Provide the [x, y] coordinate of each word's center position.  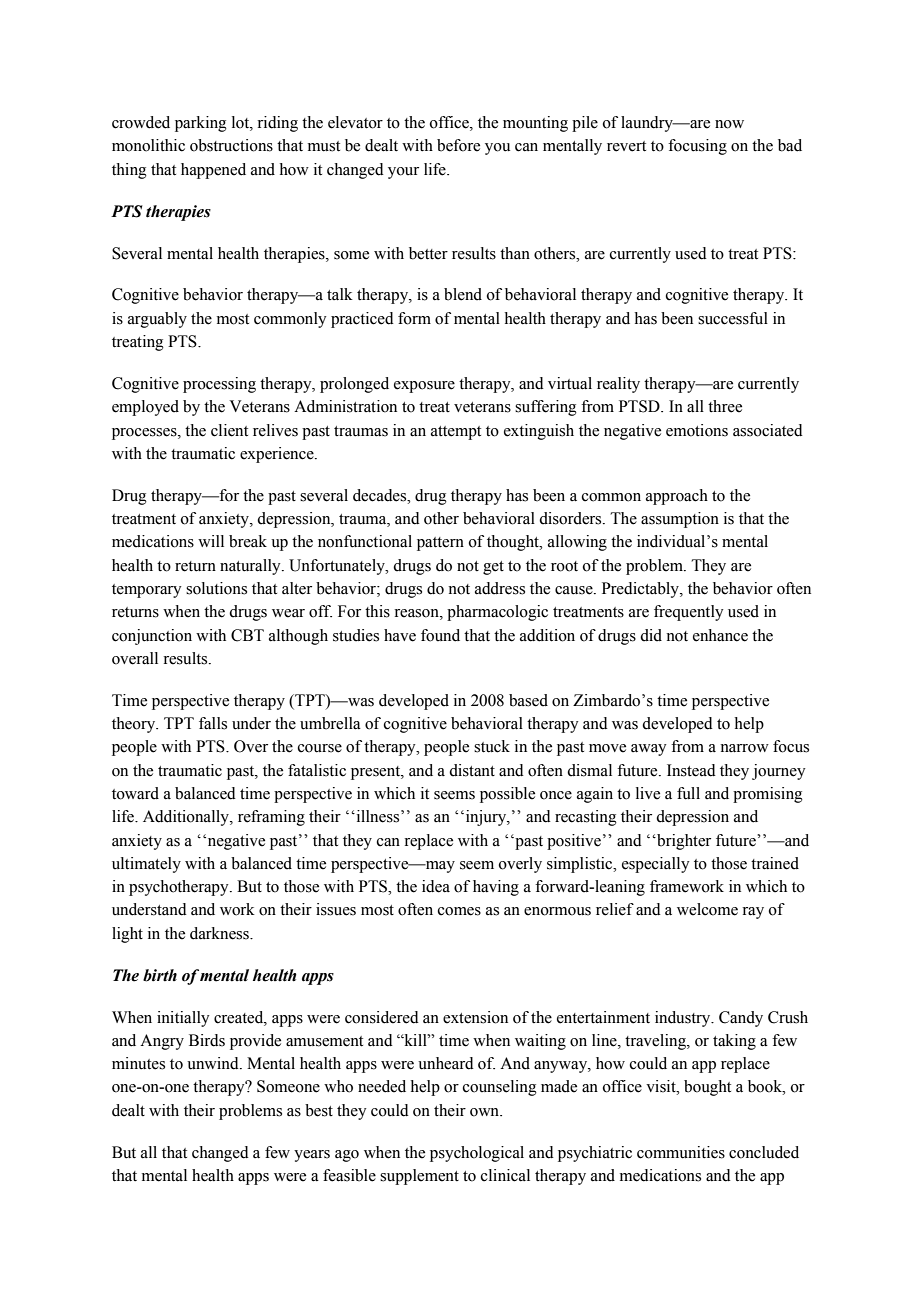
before [458, 145]
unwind [214, 1063]
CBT [247, 635]
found [440, 635]
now [729, 124]
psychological [477, 1154]
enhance [720, 635]
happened [213, 171]
